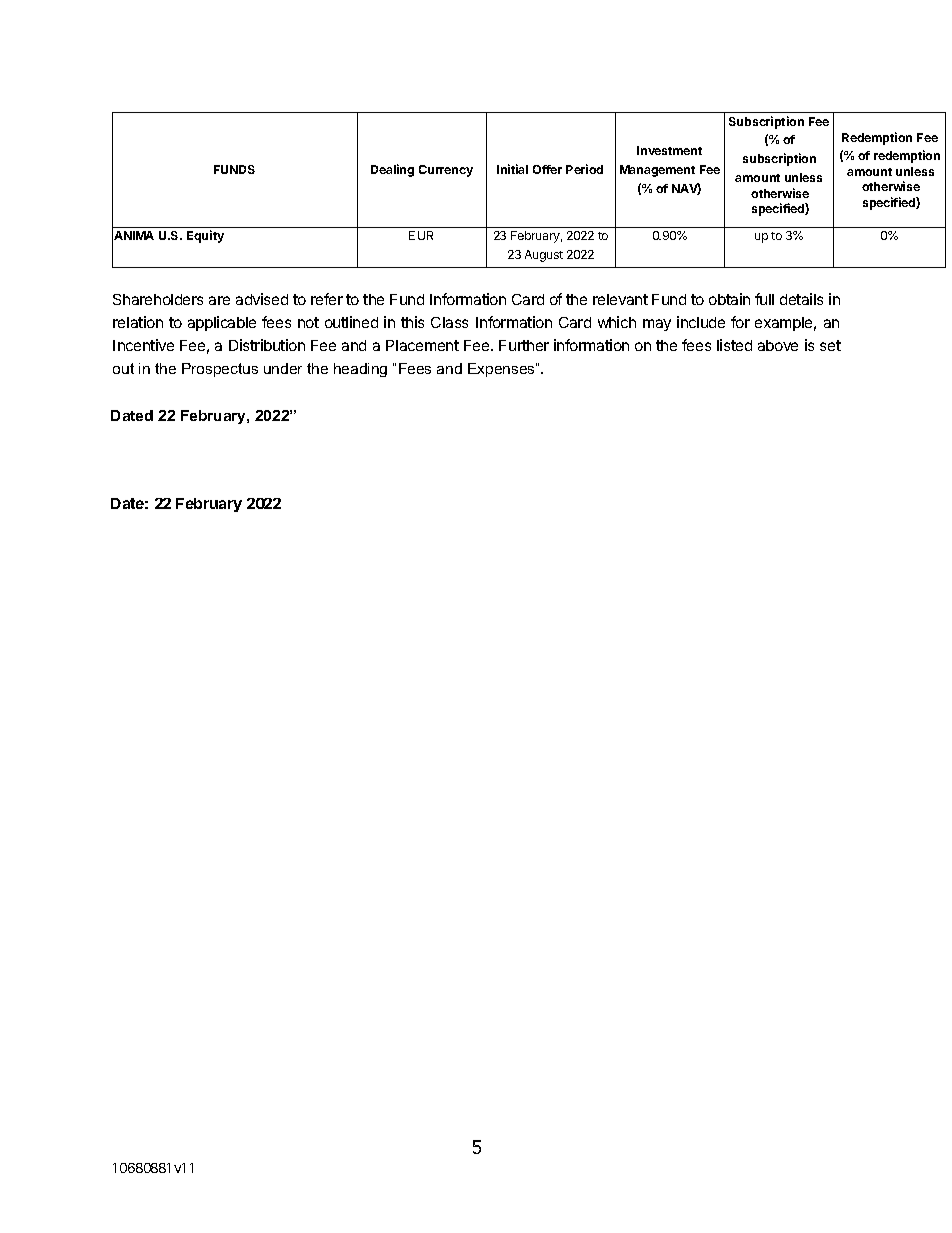  What do you see at coordinates (512, 169) in the screenshot?
I see `Initial` at bounding box center [512, 169].
